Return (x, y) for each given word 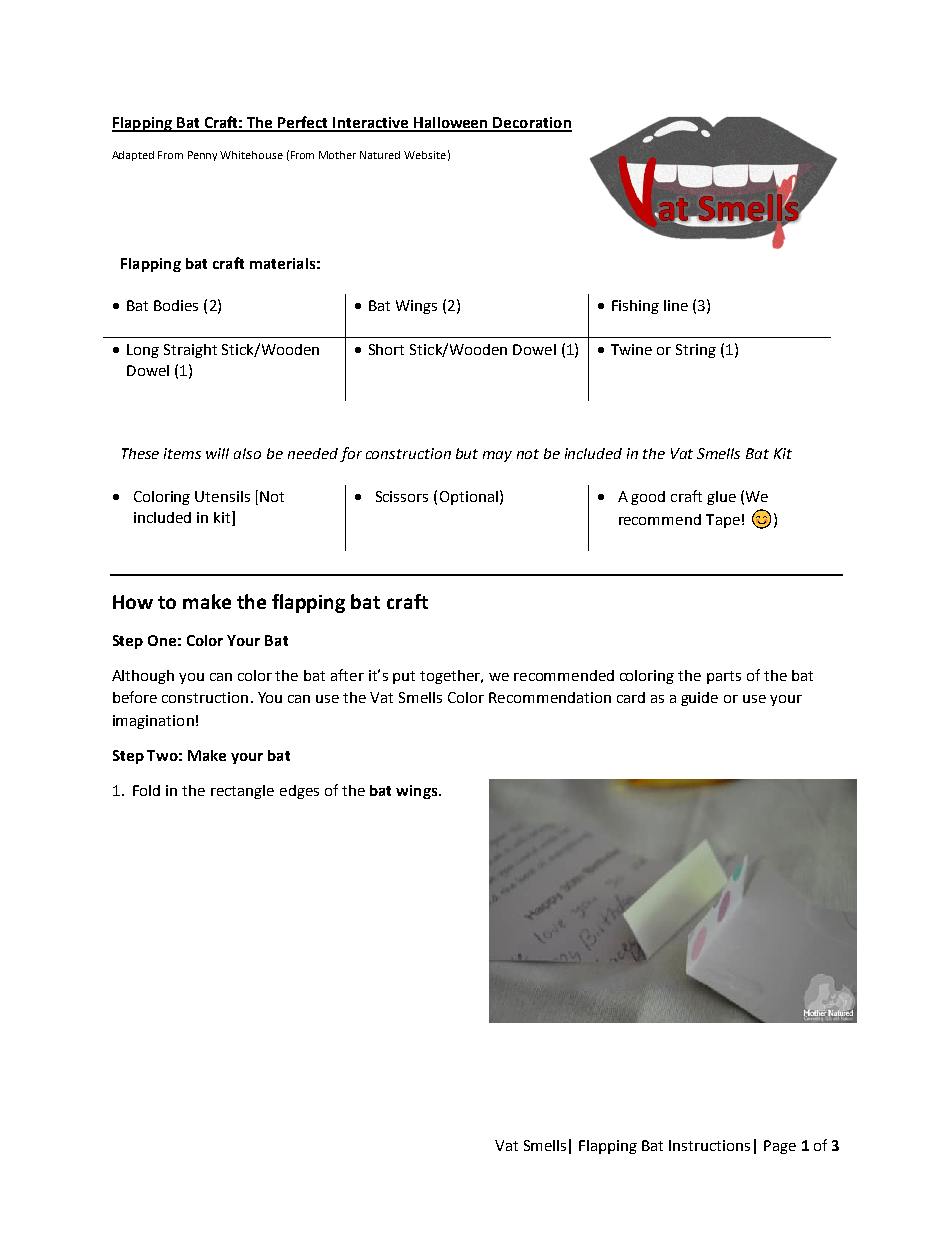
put (404, 677)
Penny (204, 156)
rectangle (242, 792)
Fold (146, 790)
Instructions (709, 1145)
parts (724, 677)
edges (299, 792)
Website (425, 155)
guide (699, 699)
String (696, 351)
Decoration (532, 124)
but (467, 453)
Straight (190, 351)
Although (143, 677)
